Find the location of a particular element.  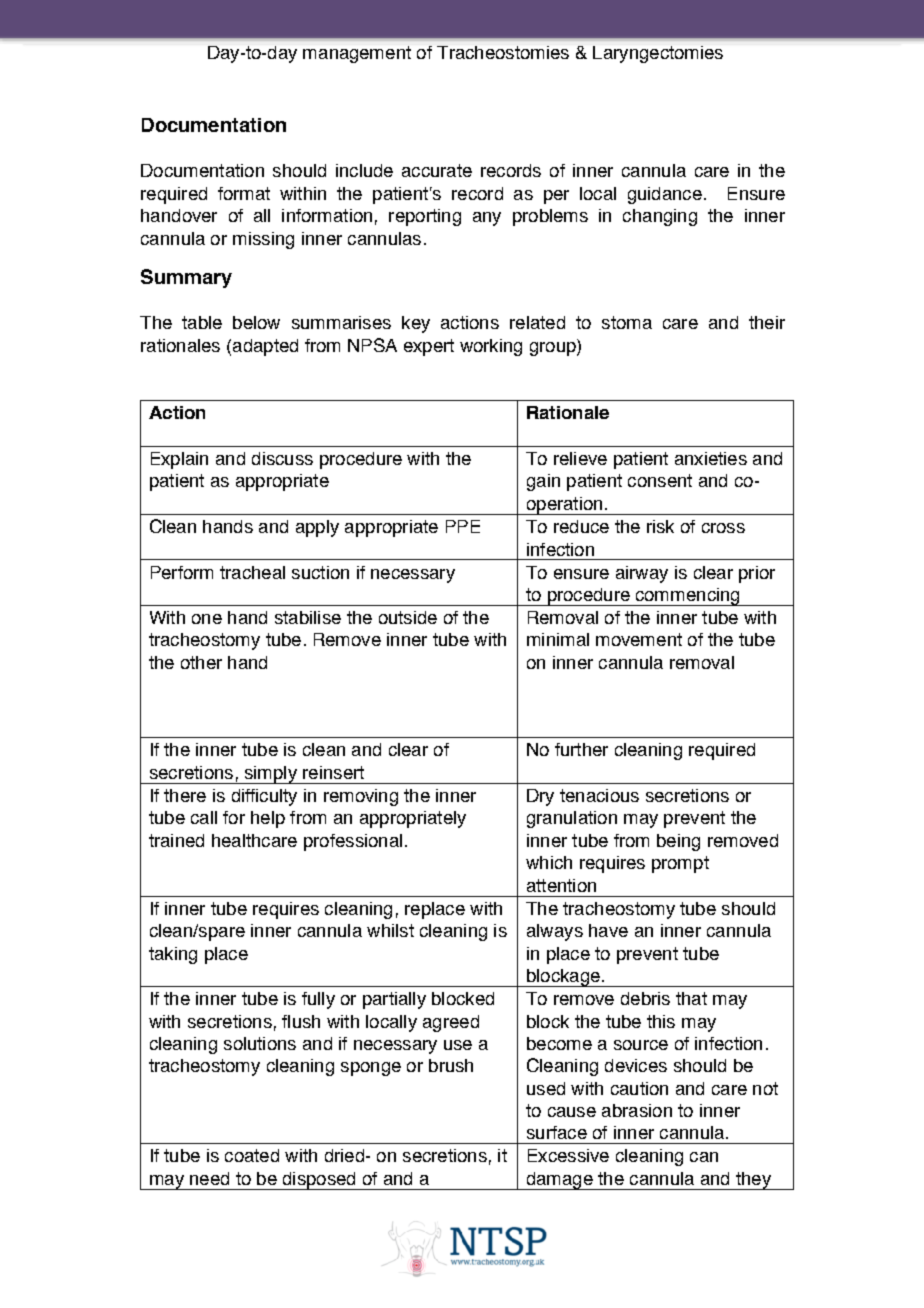

Dry is located at coordinates (540, 797).
